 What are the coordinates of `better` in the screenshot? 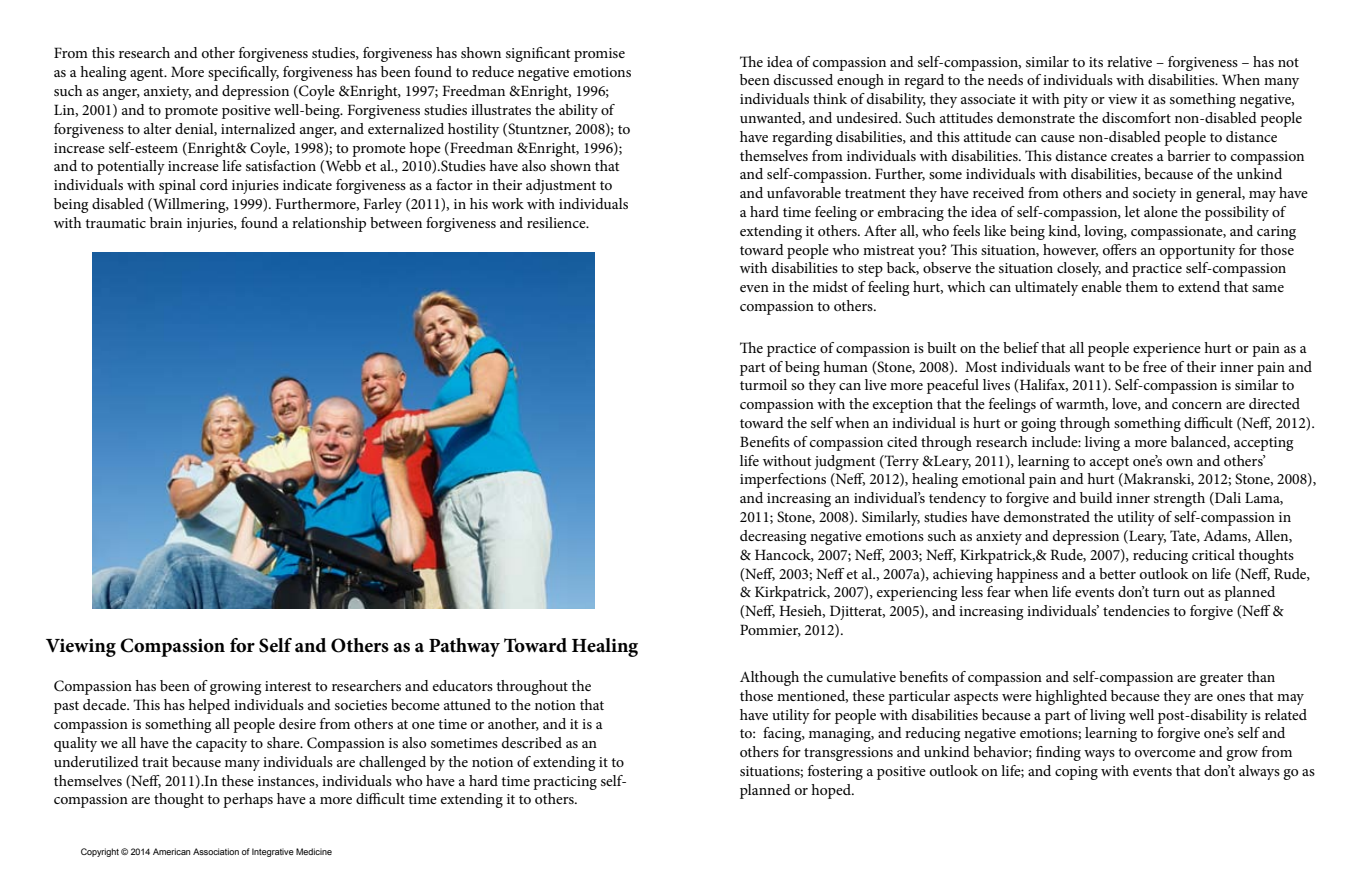 It's located at (1117, 573).
